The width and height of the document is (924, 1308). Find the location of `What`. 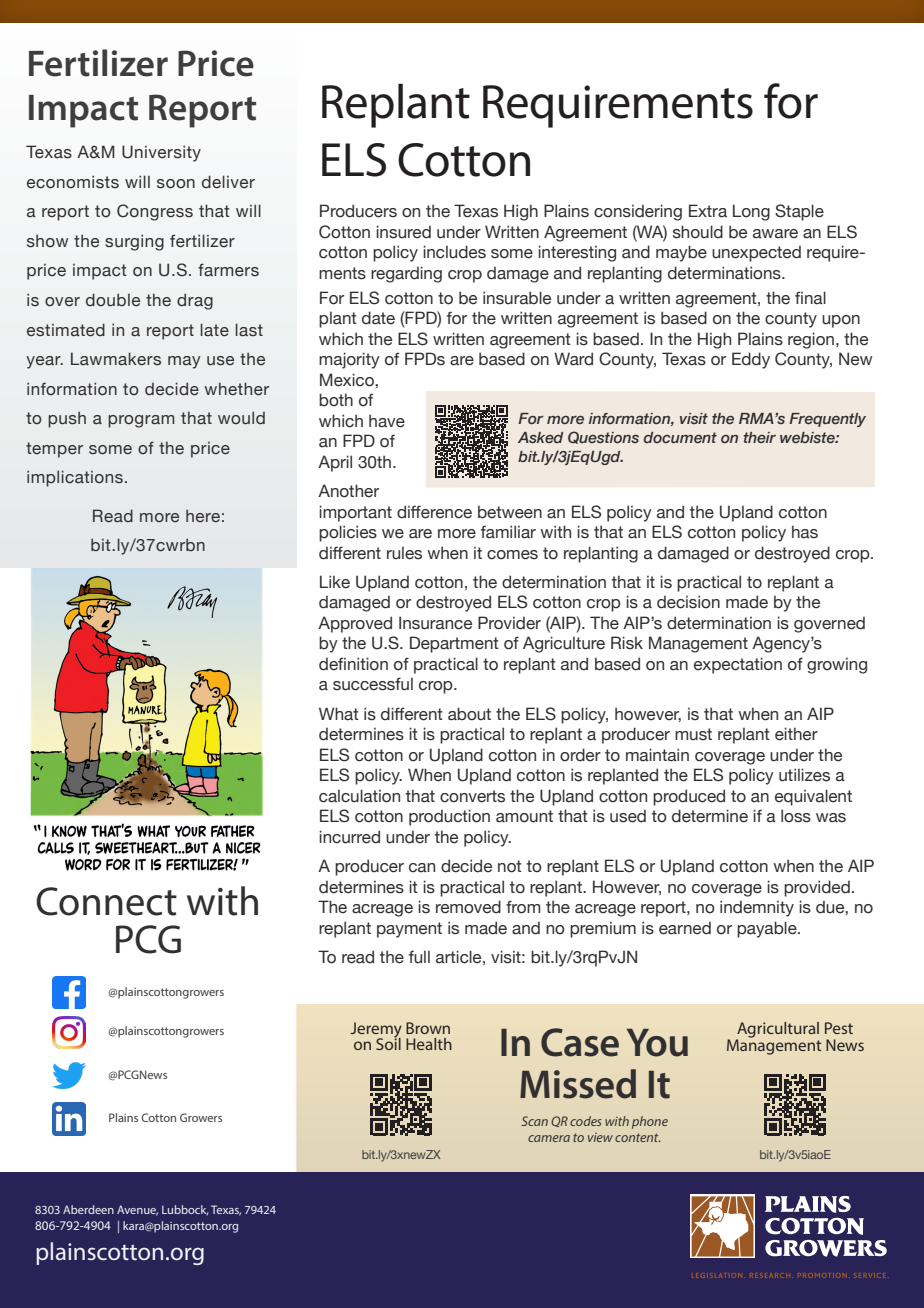

What is located at coordinates (339, 714).
